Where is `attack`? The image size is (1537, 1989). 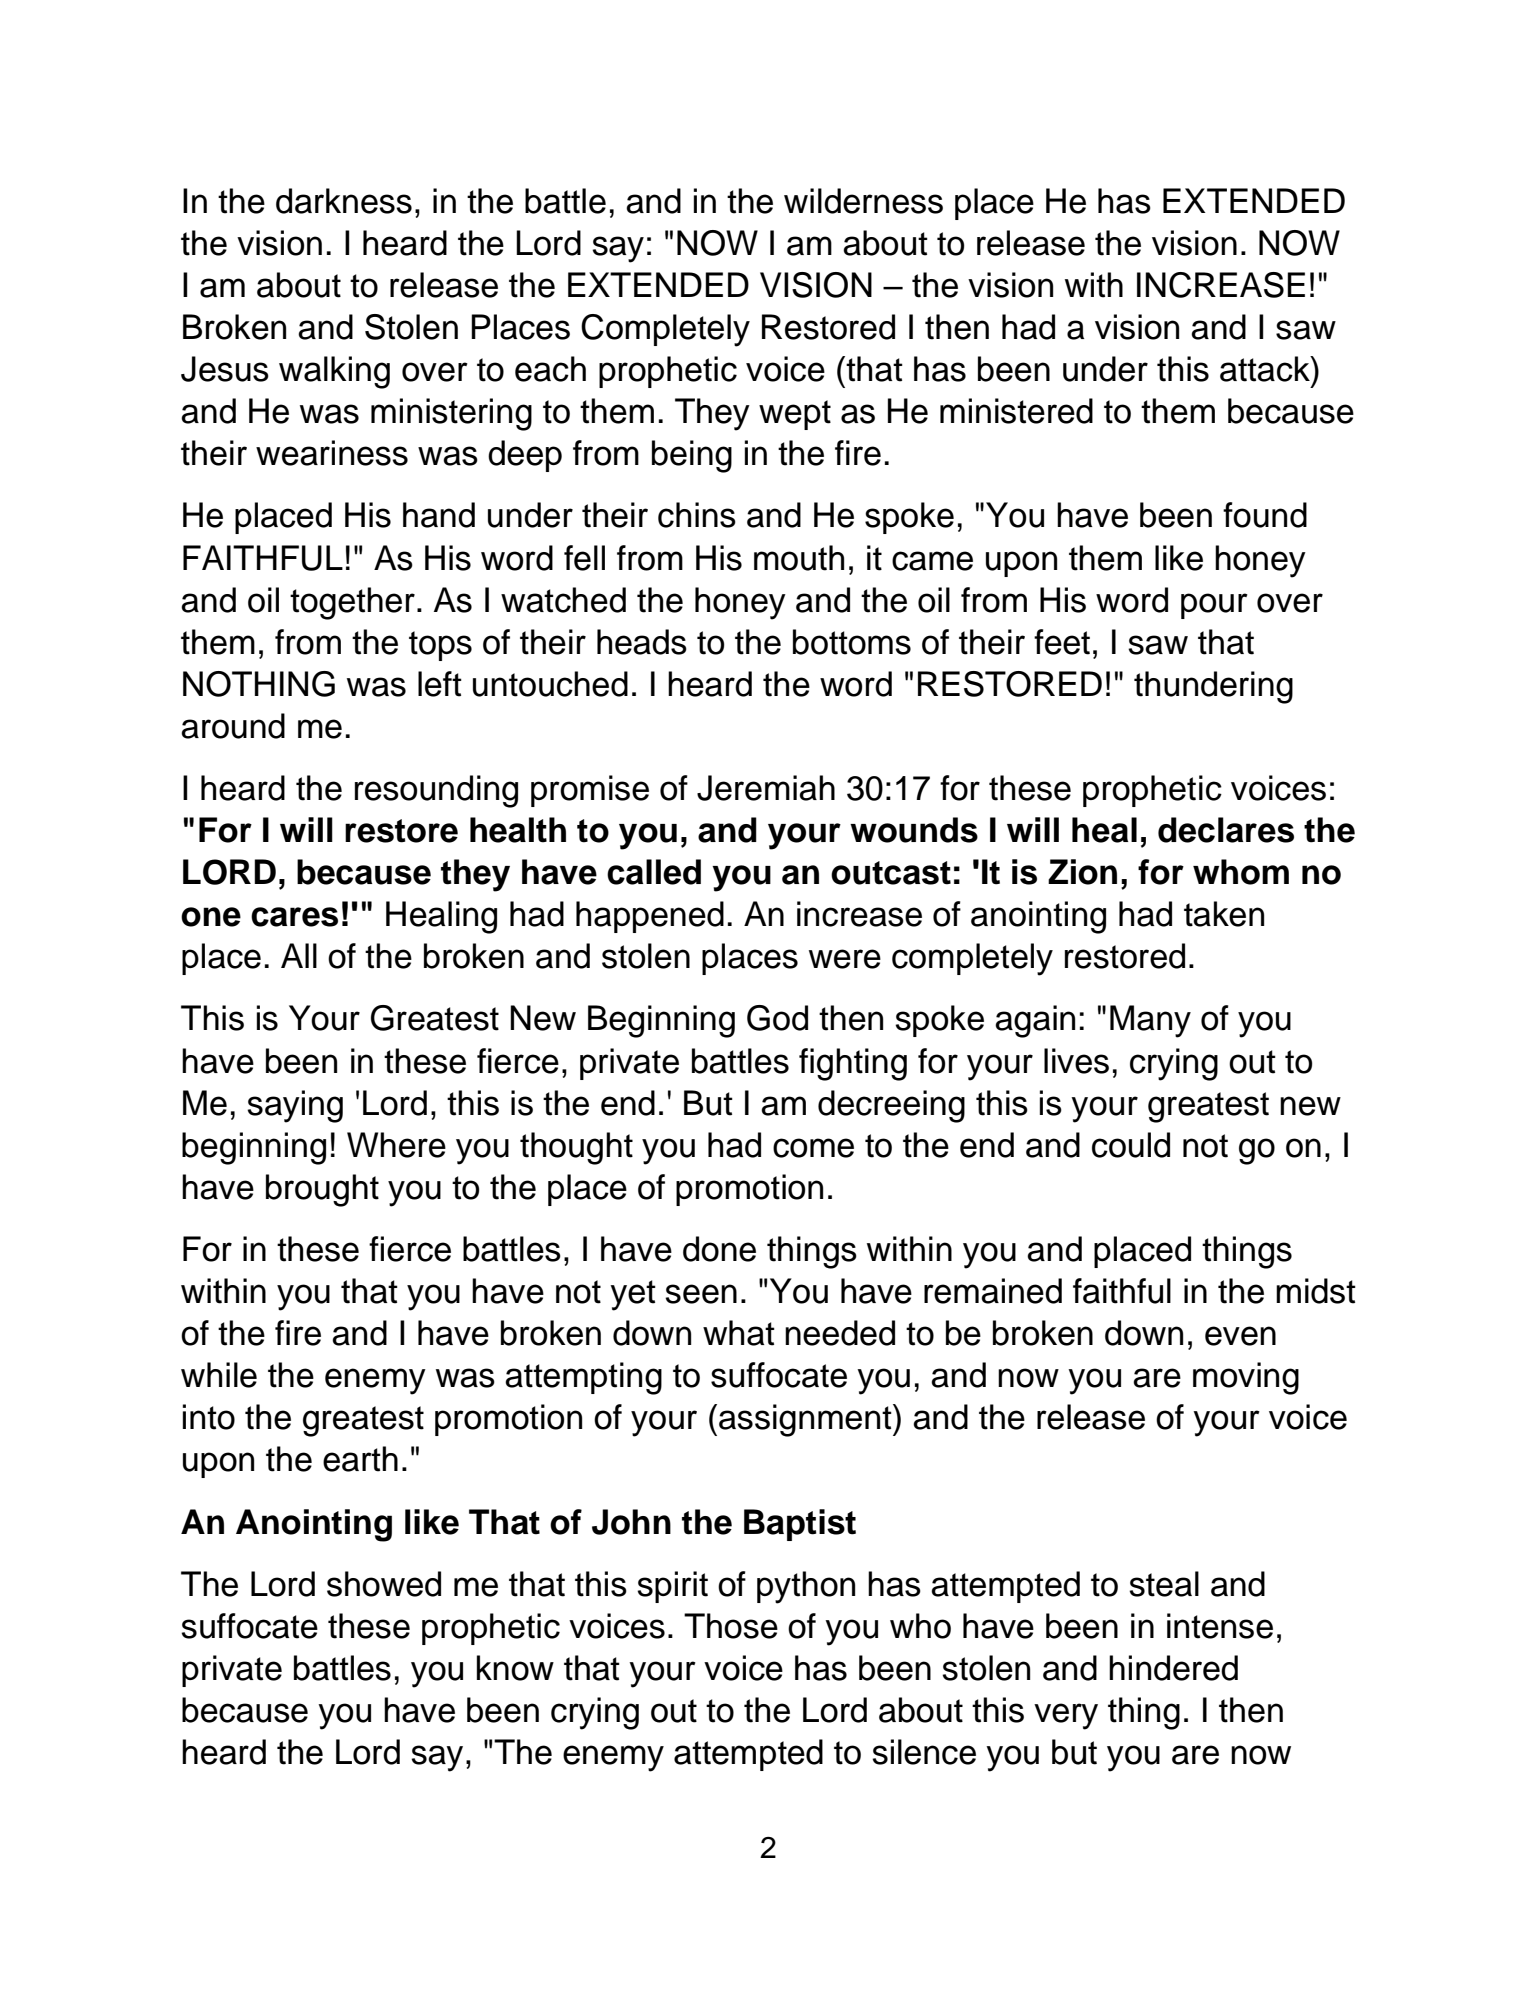 attack is located at coordinates (1266, 369).
